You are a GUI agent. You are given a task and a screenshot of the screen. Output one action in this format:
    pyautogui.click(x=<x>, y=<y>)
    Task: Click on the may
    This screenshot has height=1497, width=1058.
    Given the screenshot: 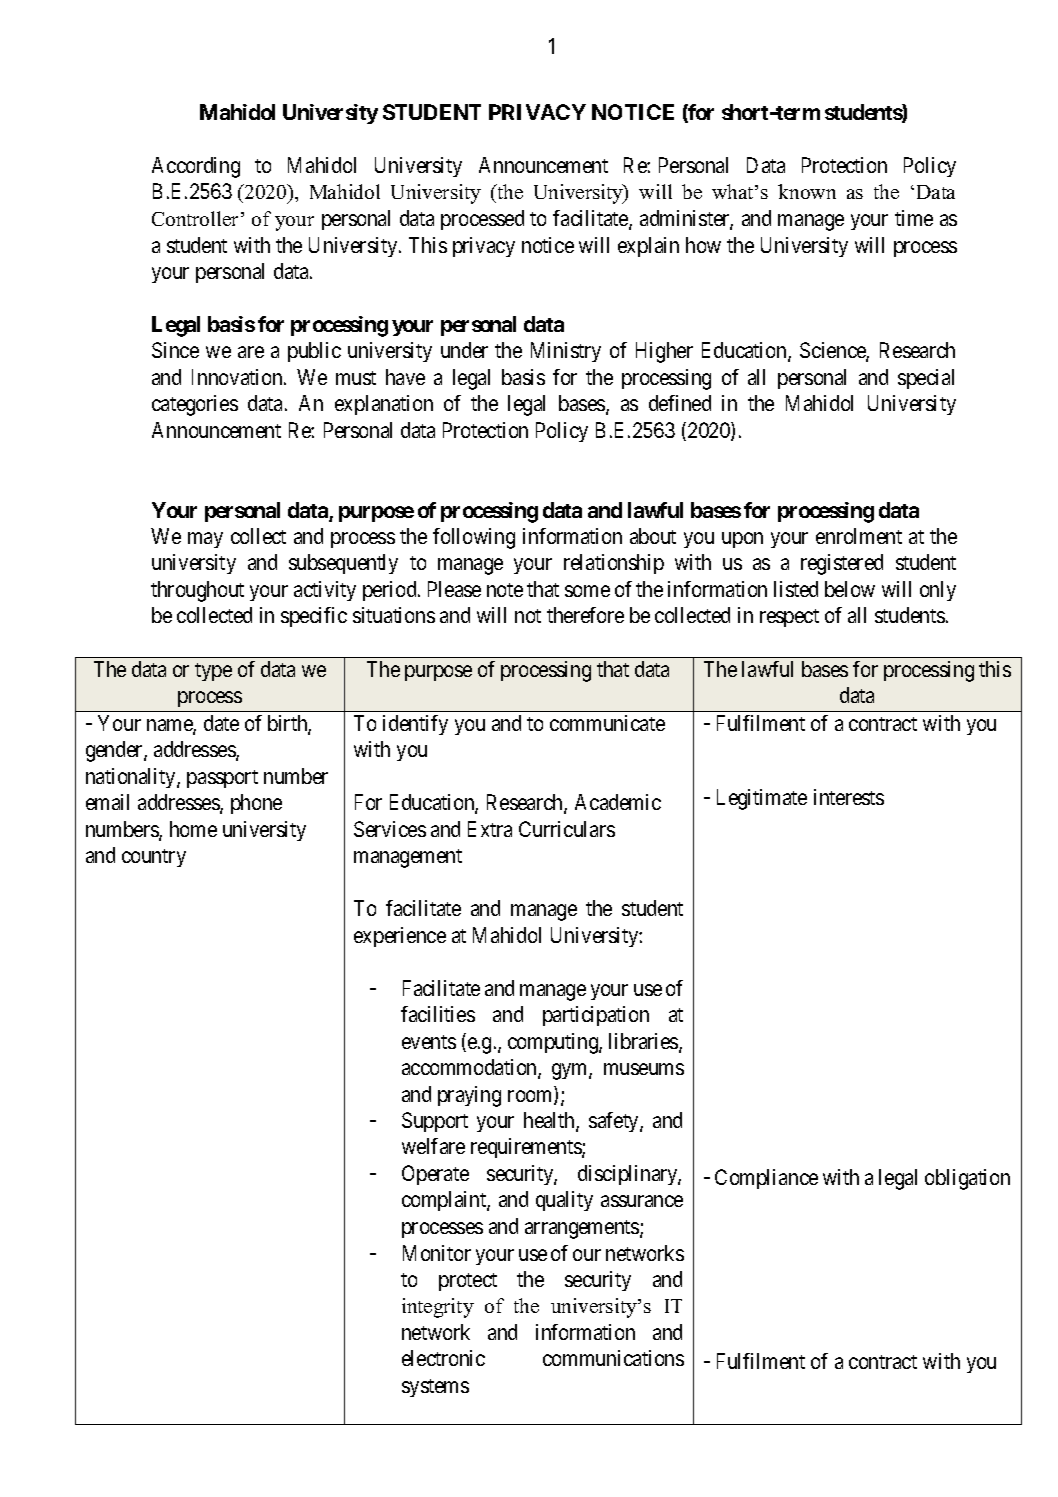 What is the action you would take?
    pyautogui.click(x=205, y=540)
